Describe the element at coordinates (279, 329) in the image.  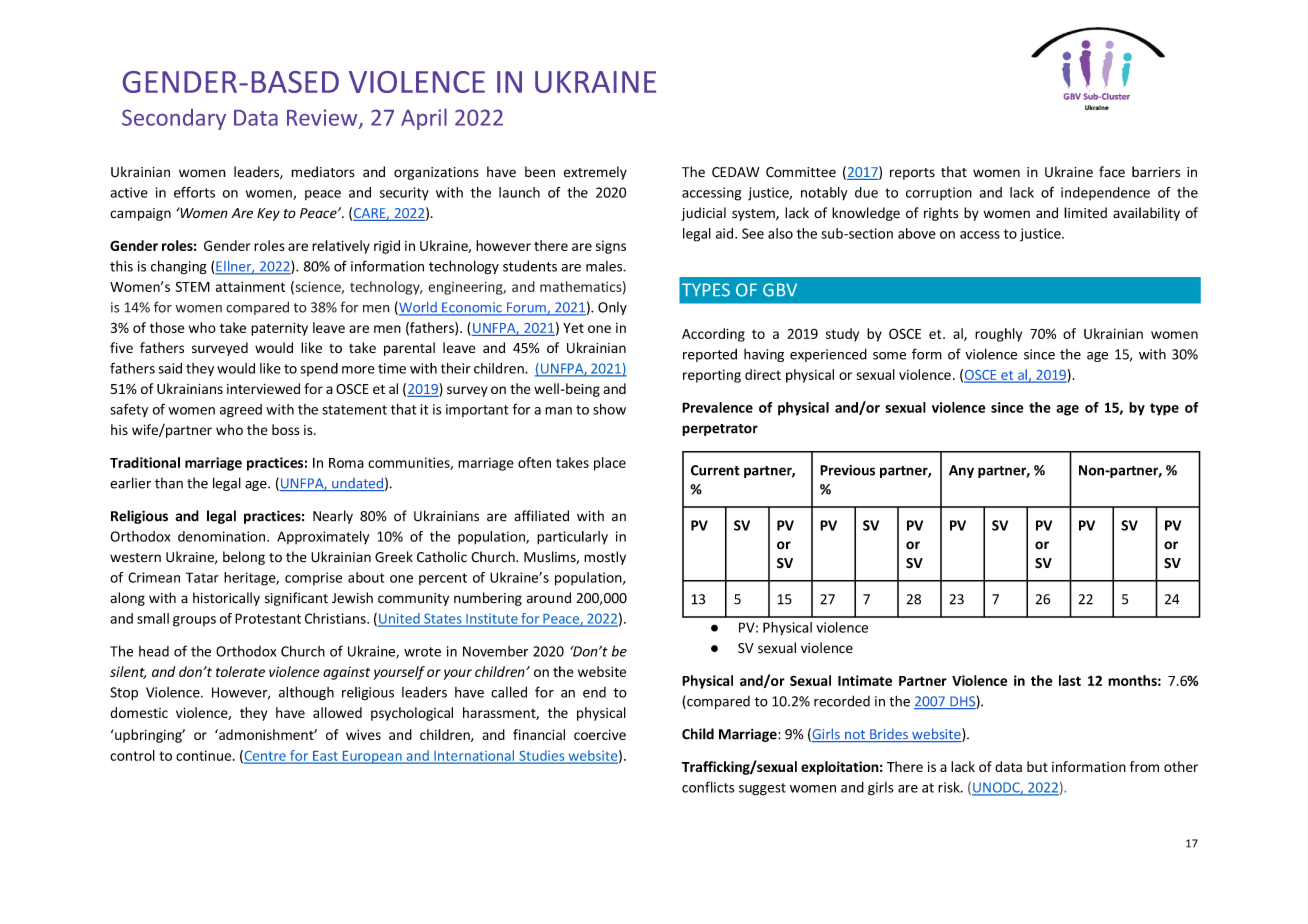
I see `paternity` at that location.
